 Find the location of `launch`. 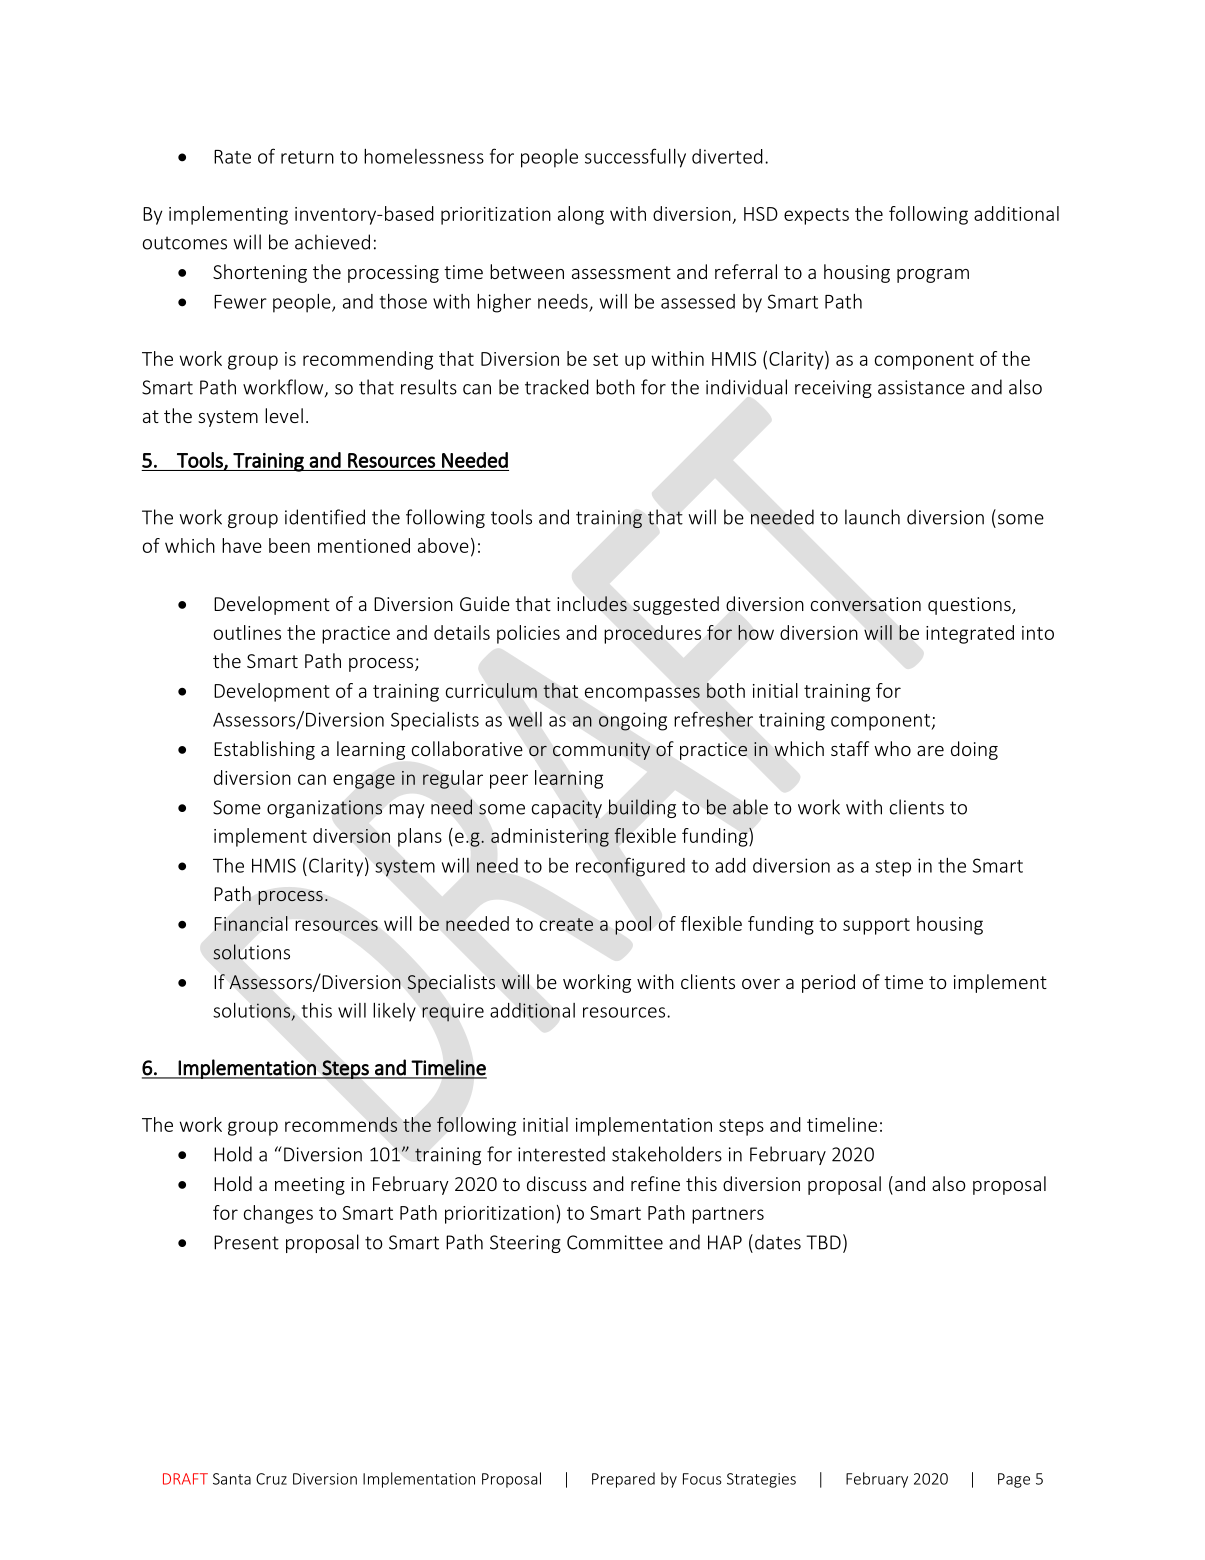

launch is located at coordinates (872, 517).
